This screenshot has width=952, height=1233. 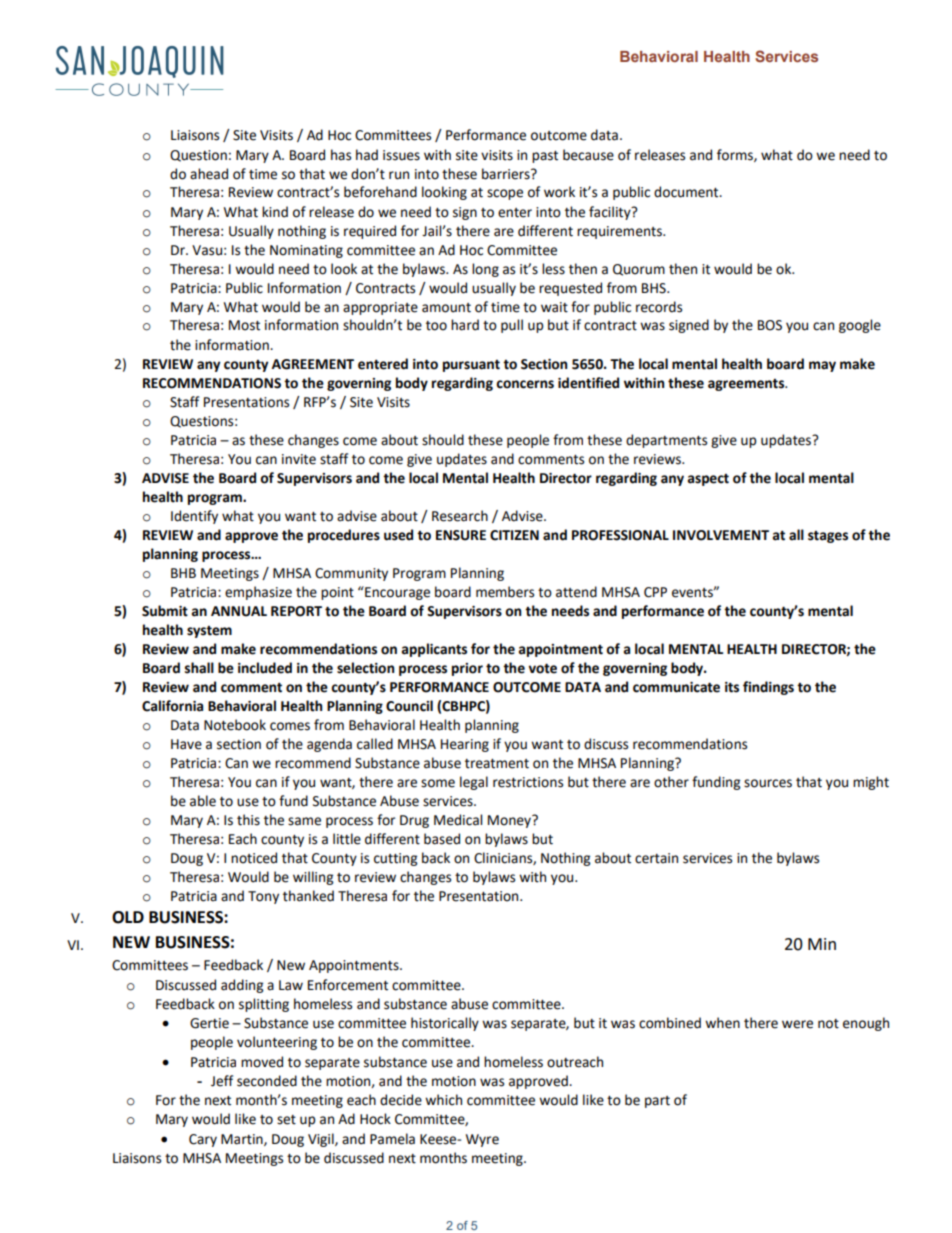 What do you see at coordinates (203, 801) in the screenshot?
I see `able` at bounding box center [203, 801].
